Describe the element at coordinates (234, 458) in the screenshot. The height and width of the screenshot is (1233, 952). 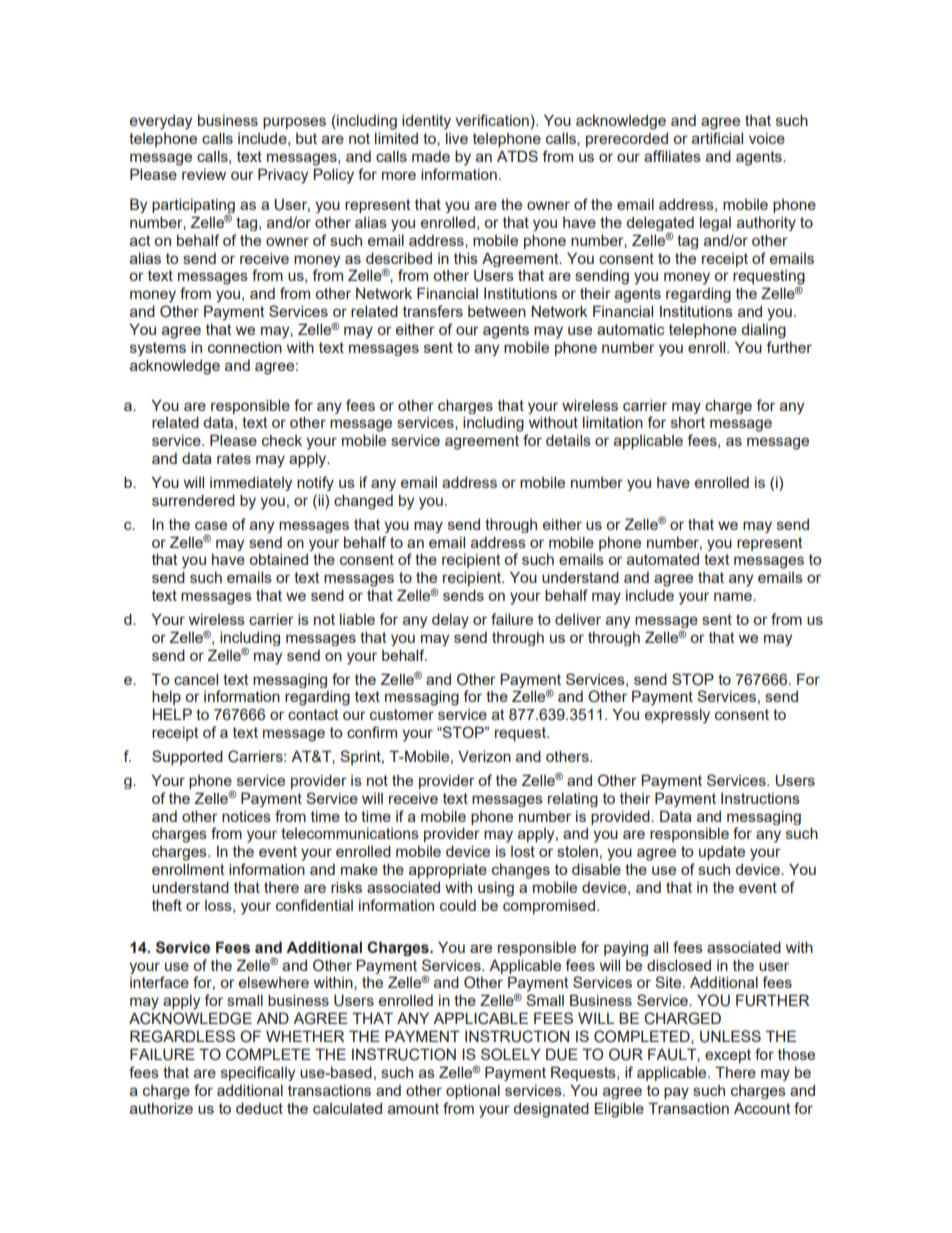
I see `rates` at that location.
